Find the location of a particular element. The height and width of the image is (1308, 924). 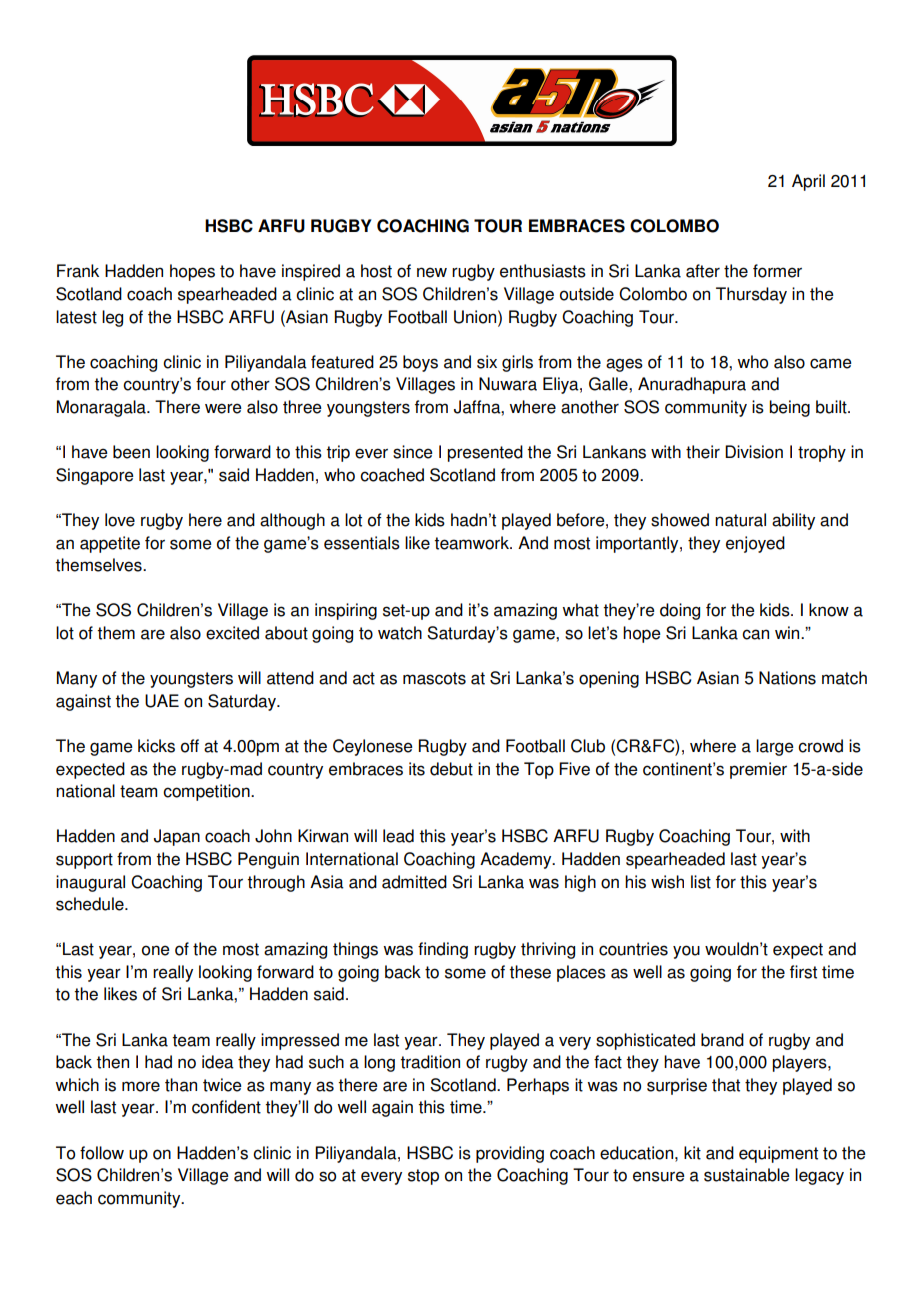

new is located at coordinates (432, 272).
